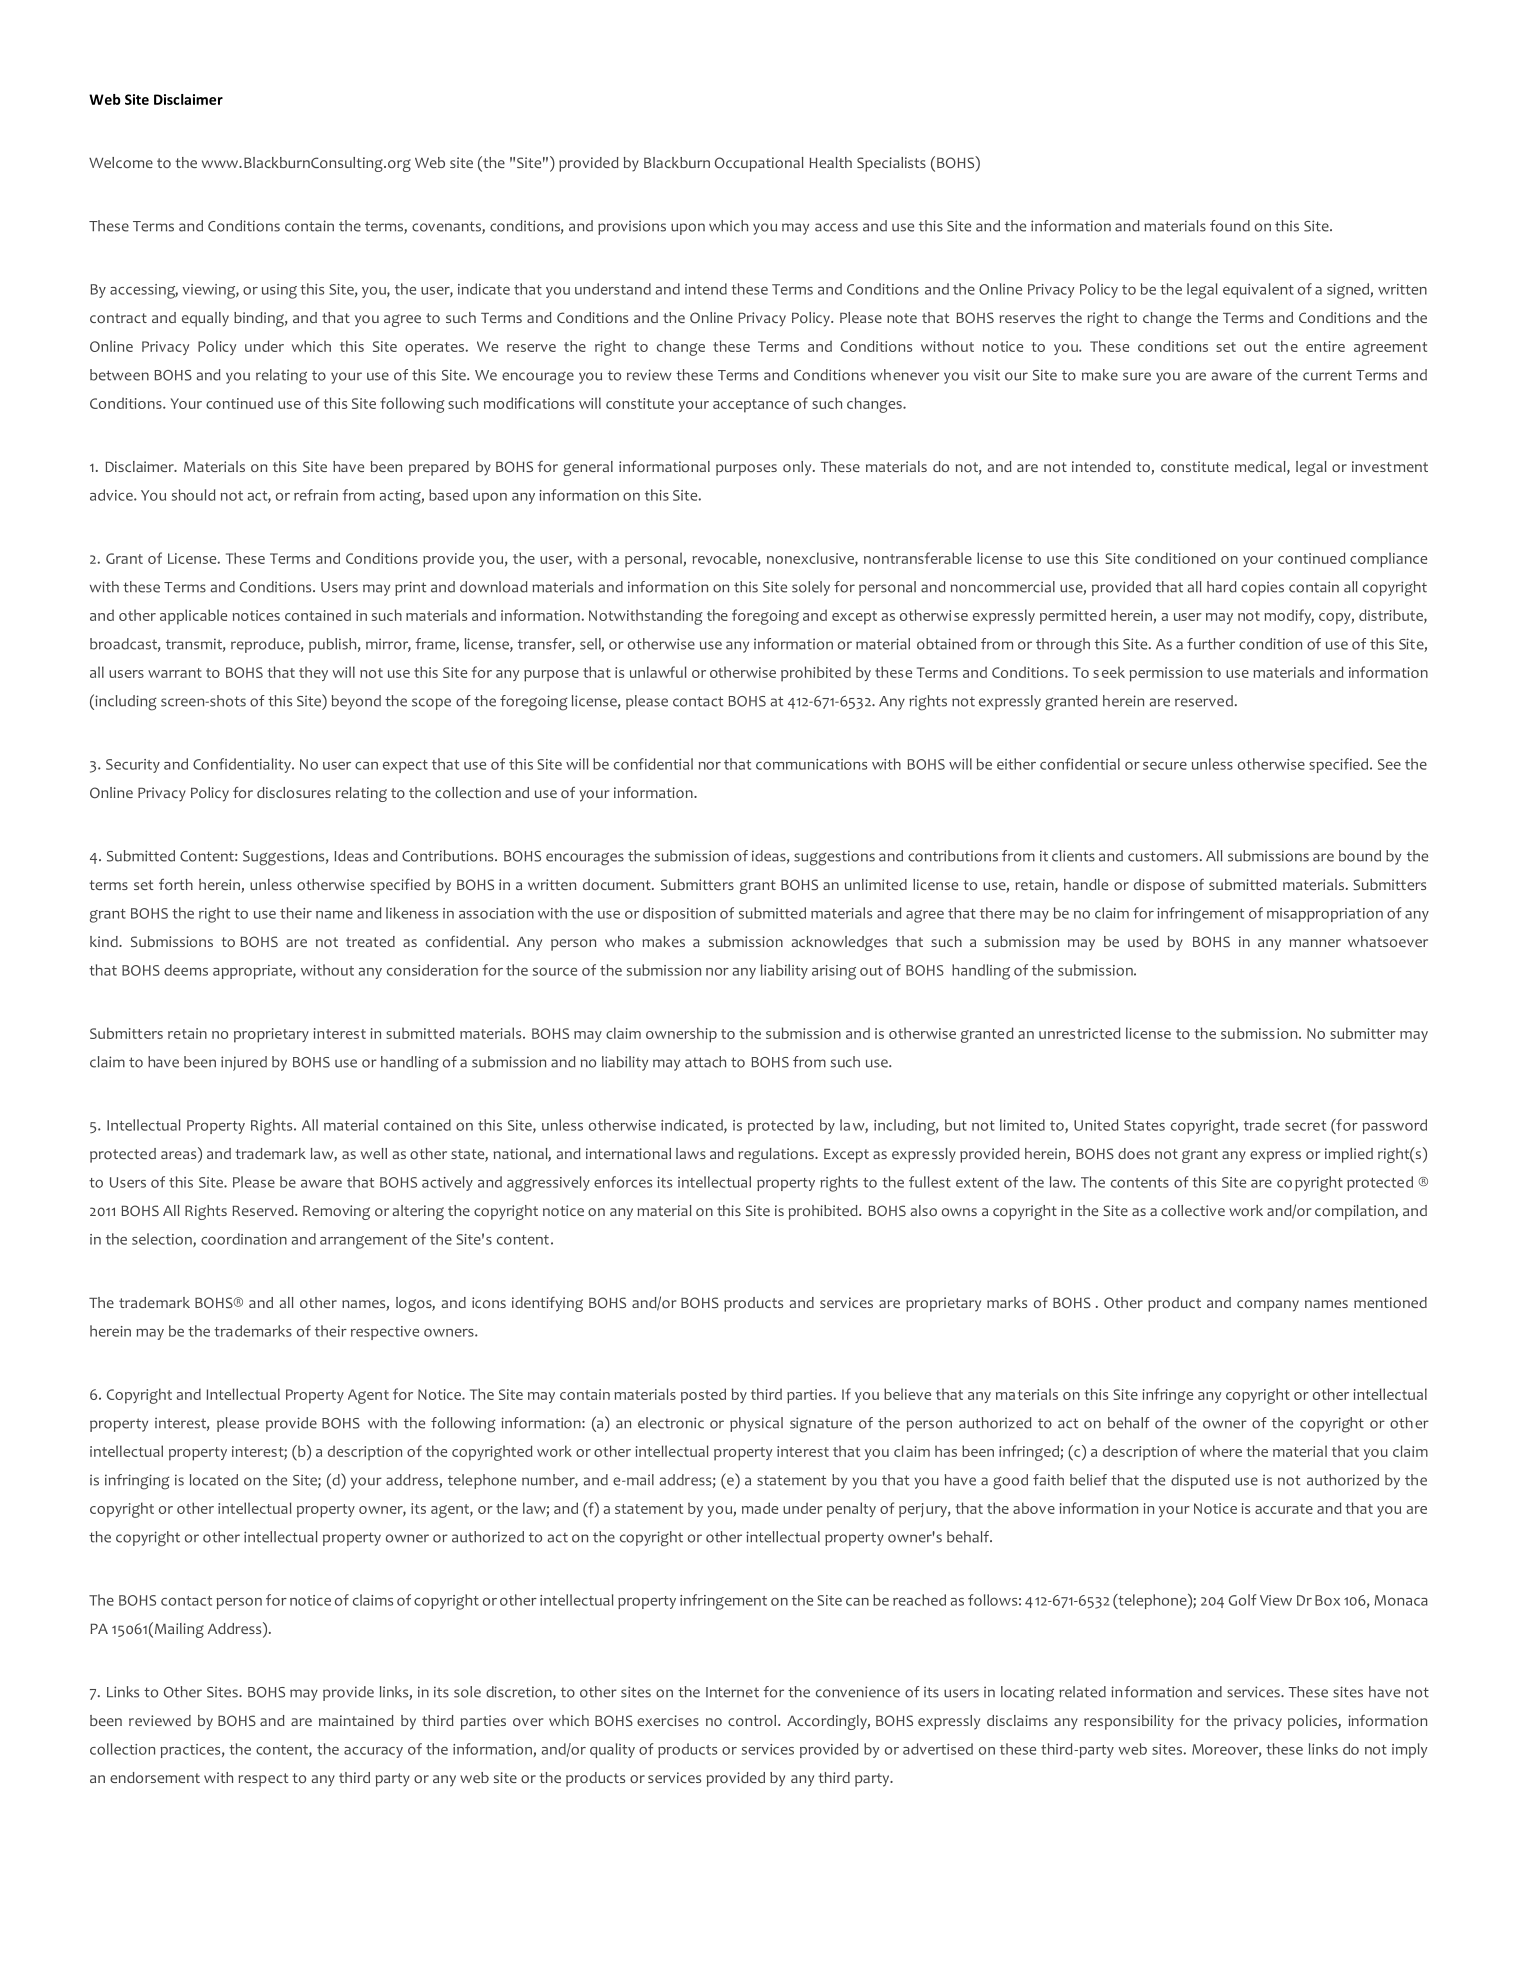 Image resolution: width=1517 pixels, height=1964 pixels. What do you see at coordinates (777, 1155) in the document?
I see `regulations` at bounding box center [777, 1155].
